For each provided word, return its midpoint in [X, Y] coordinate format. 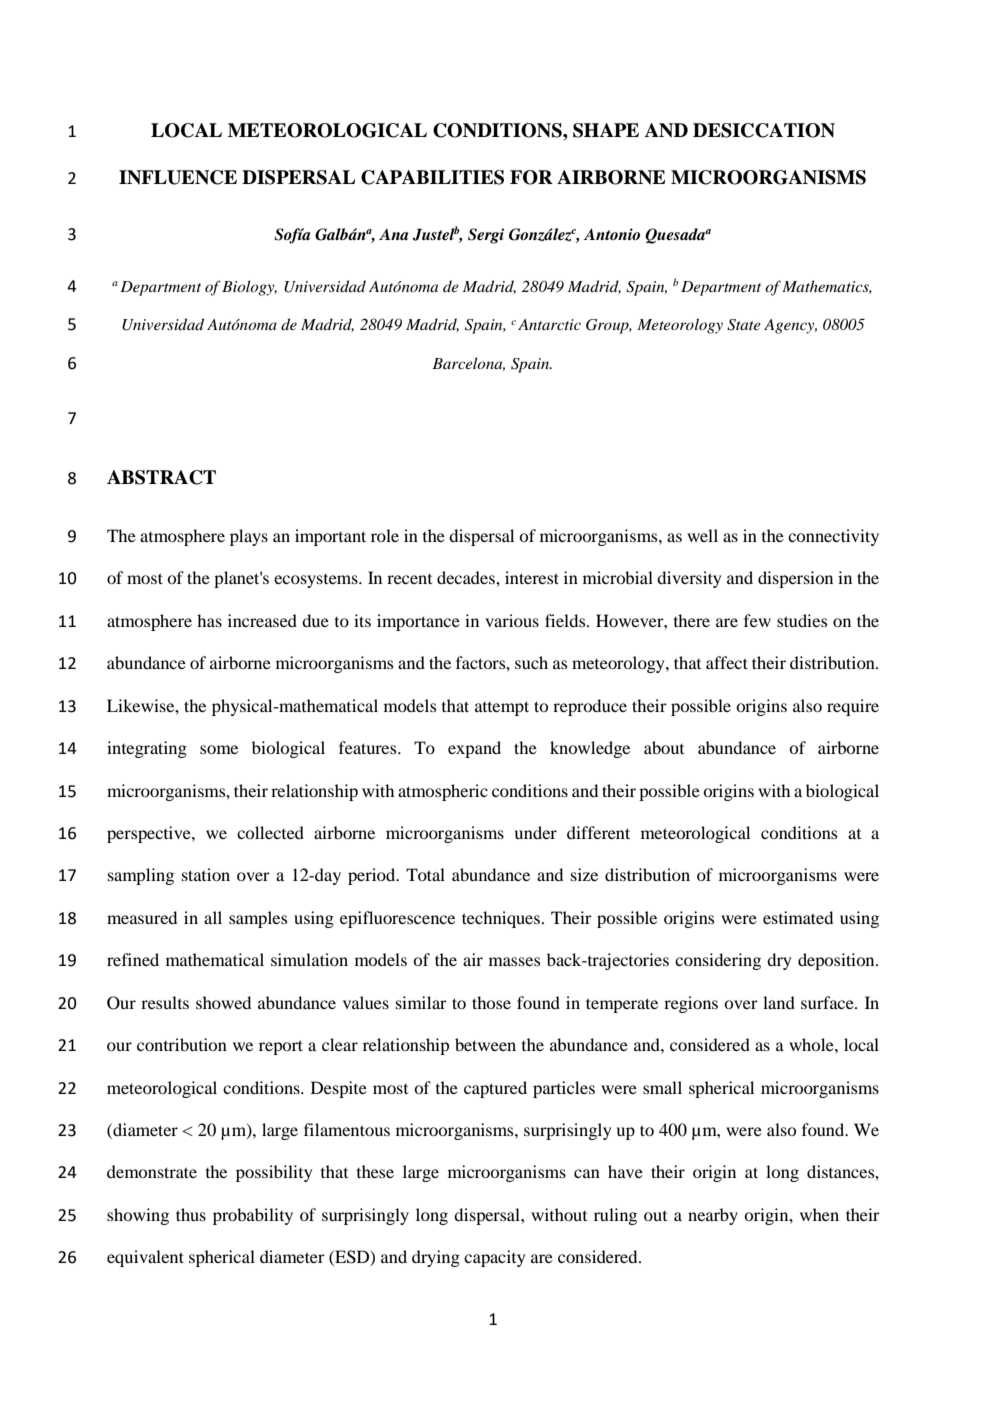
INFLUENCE [178, 177]
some [219, 749]
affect [727, 662]
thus [191, 1214]
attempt [502, 708]
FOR [531, 177]
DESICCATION [764, 130]
